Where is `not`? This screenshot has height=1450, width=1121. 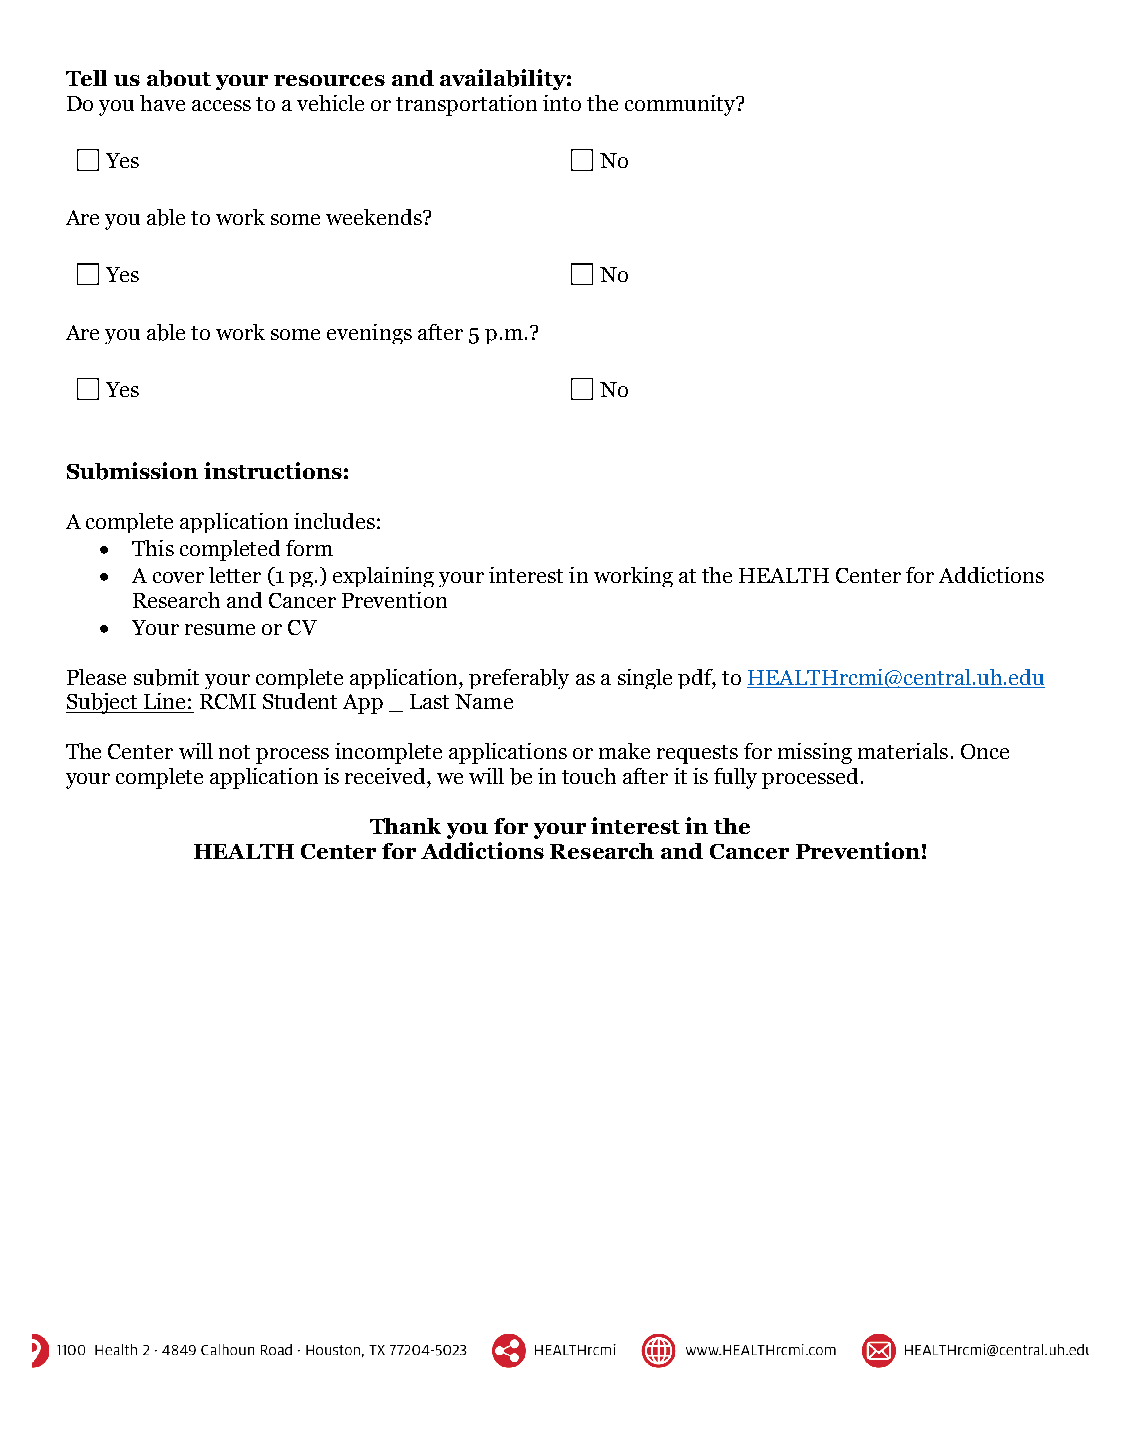 not is located at coordinates (234, 752).
